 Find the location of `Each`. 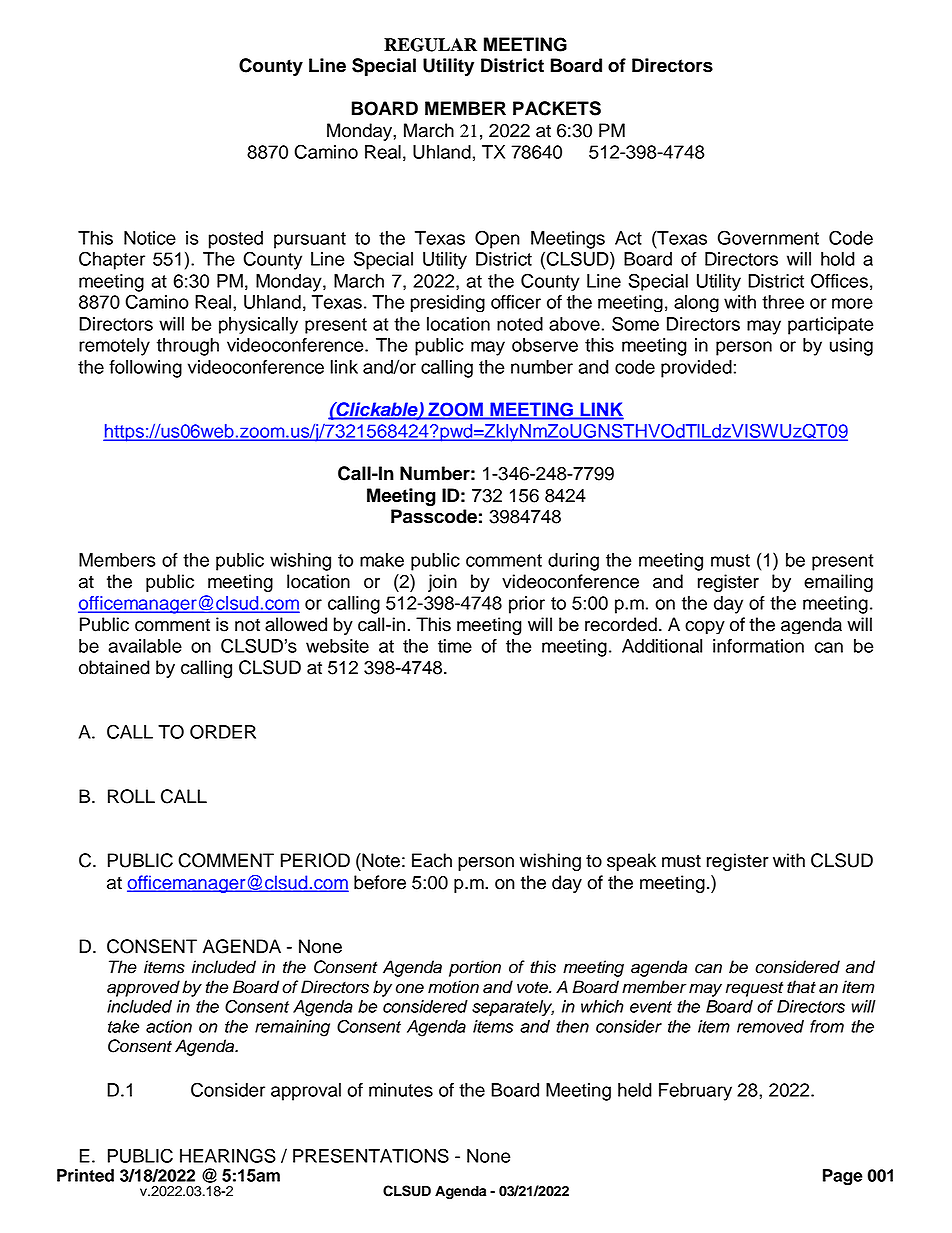

Each is located at coordinates (432, 860).
